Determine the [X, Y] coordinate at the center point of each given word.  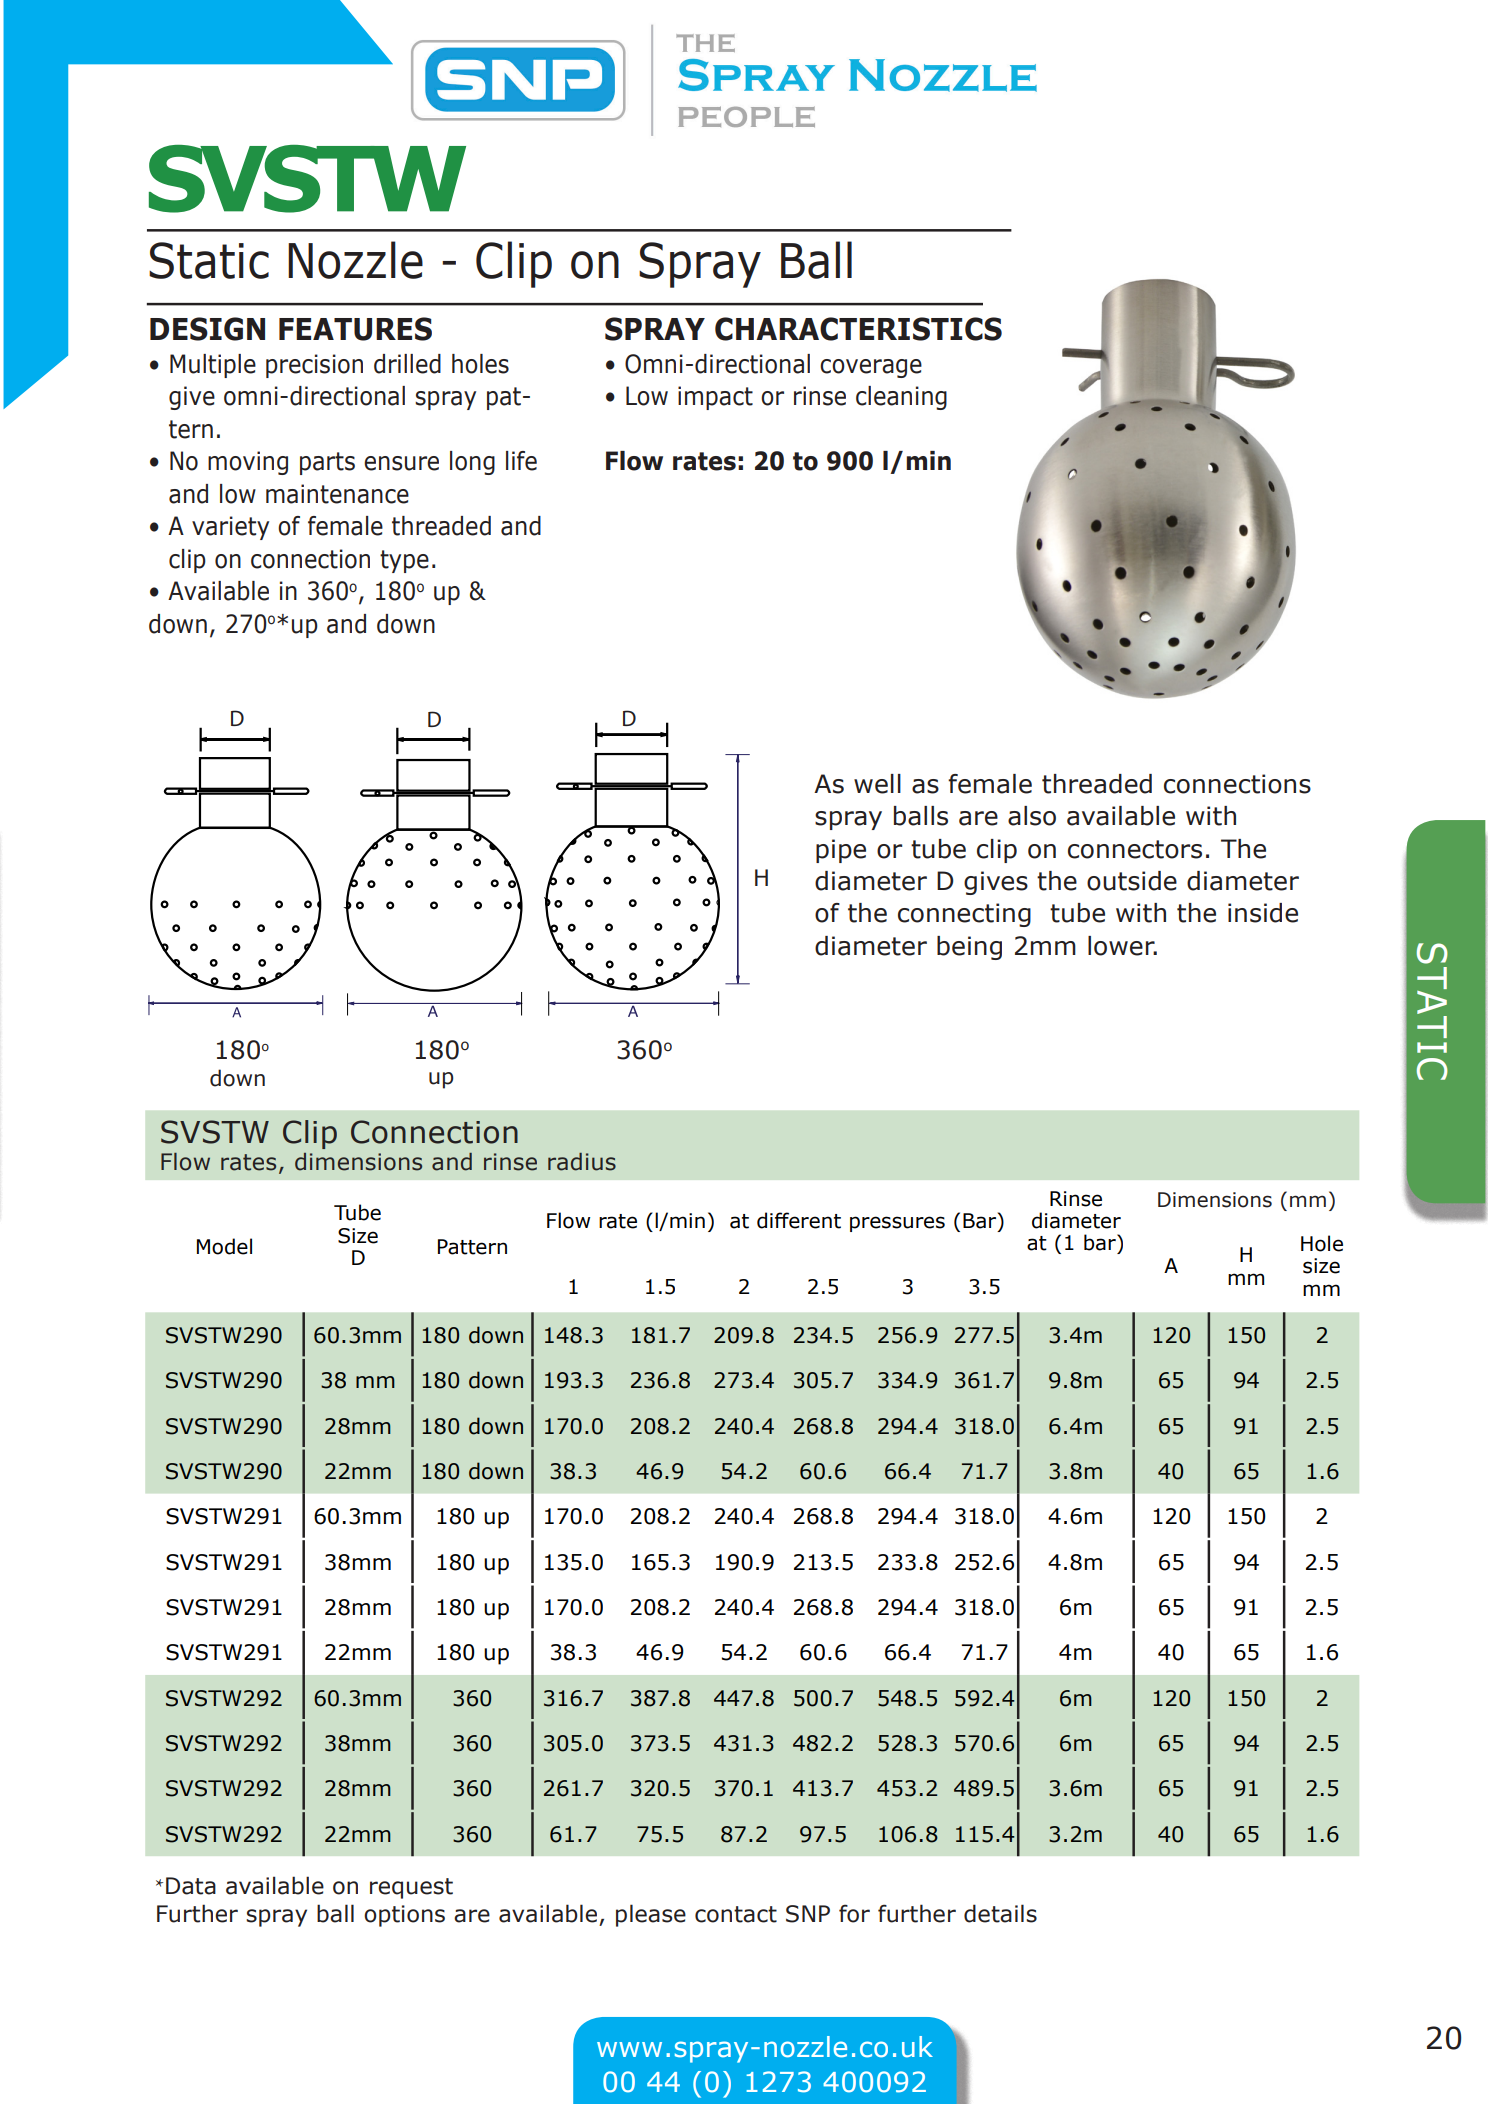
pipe [841, 851]
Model [224, 1246]
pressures [897, 1224]
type [404, 561]
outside [1132, 881]
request [411, 1888]
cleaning [901, 398]
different [799, 1220]
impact [715, 398]
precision [314, 366]
